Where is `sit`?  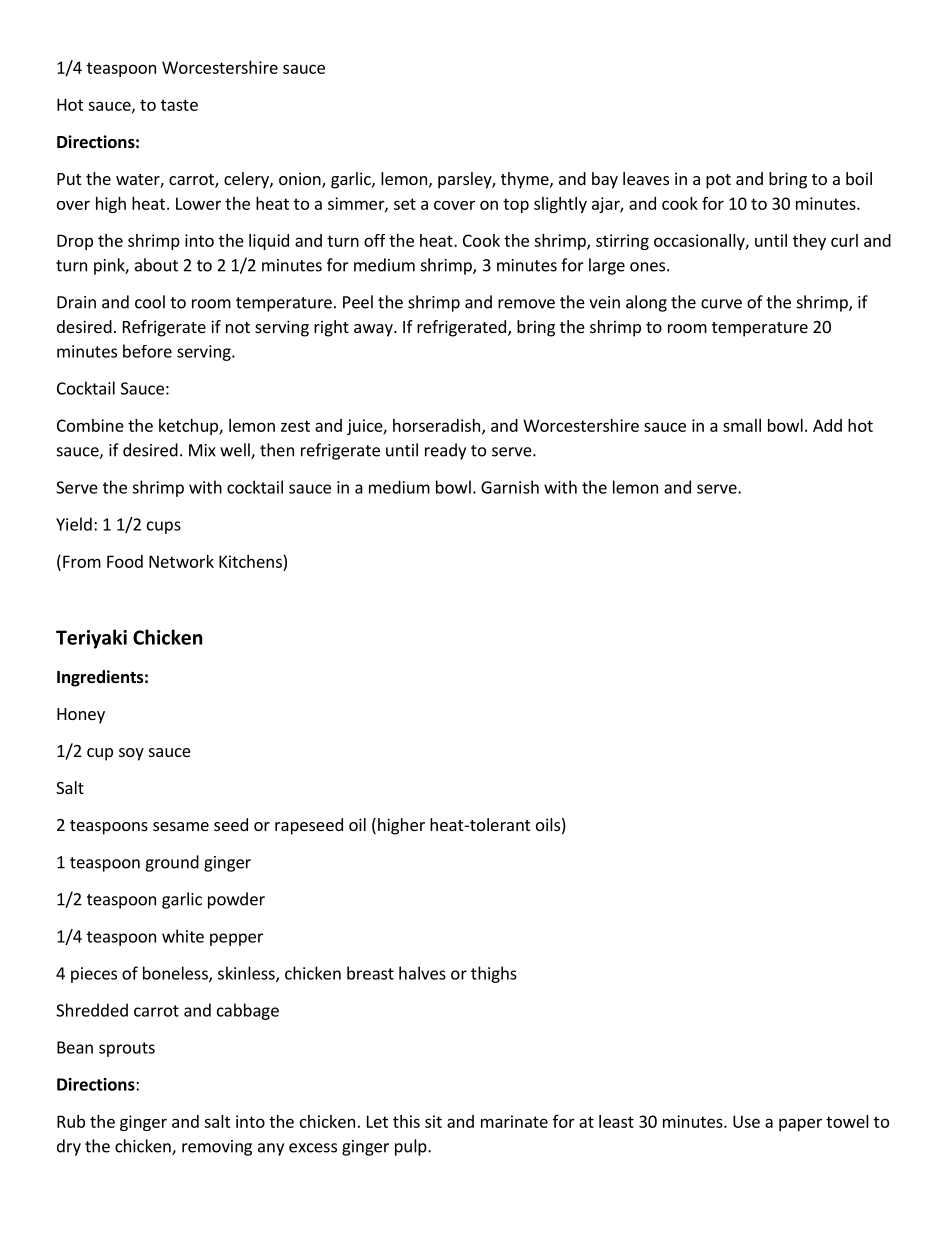
sit is located at coordinates (433, 1121).
